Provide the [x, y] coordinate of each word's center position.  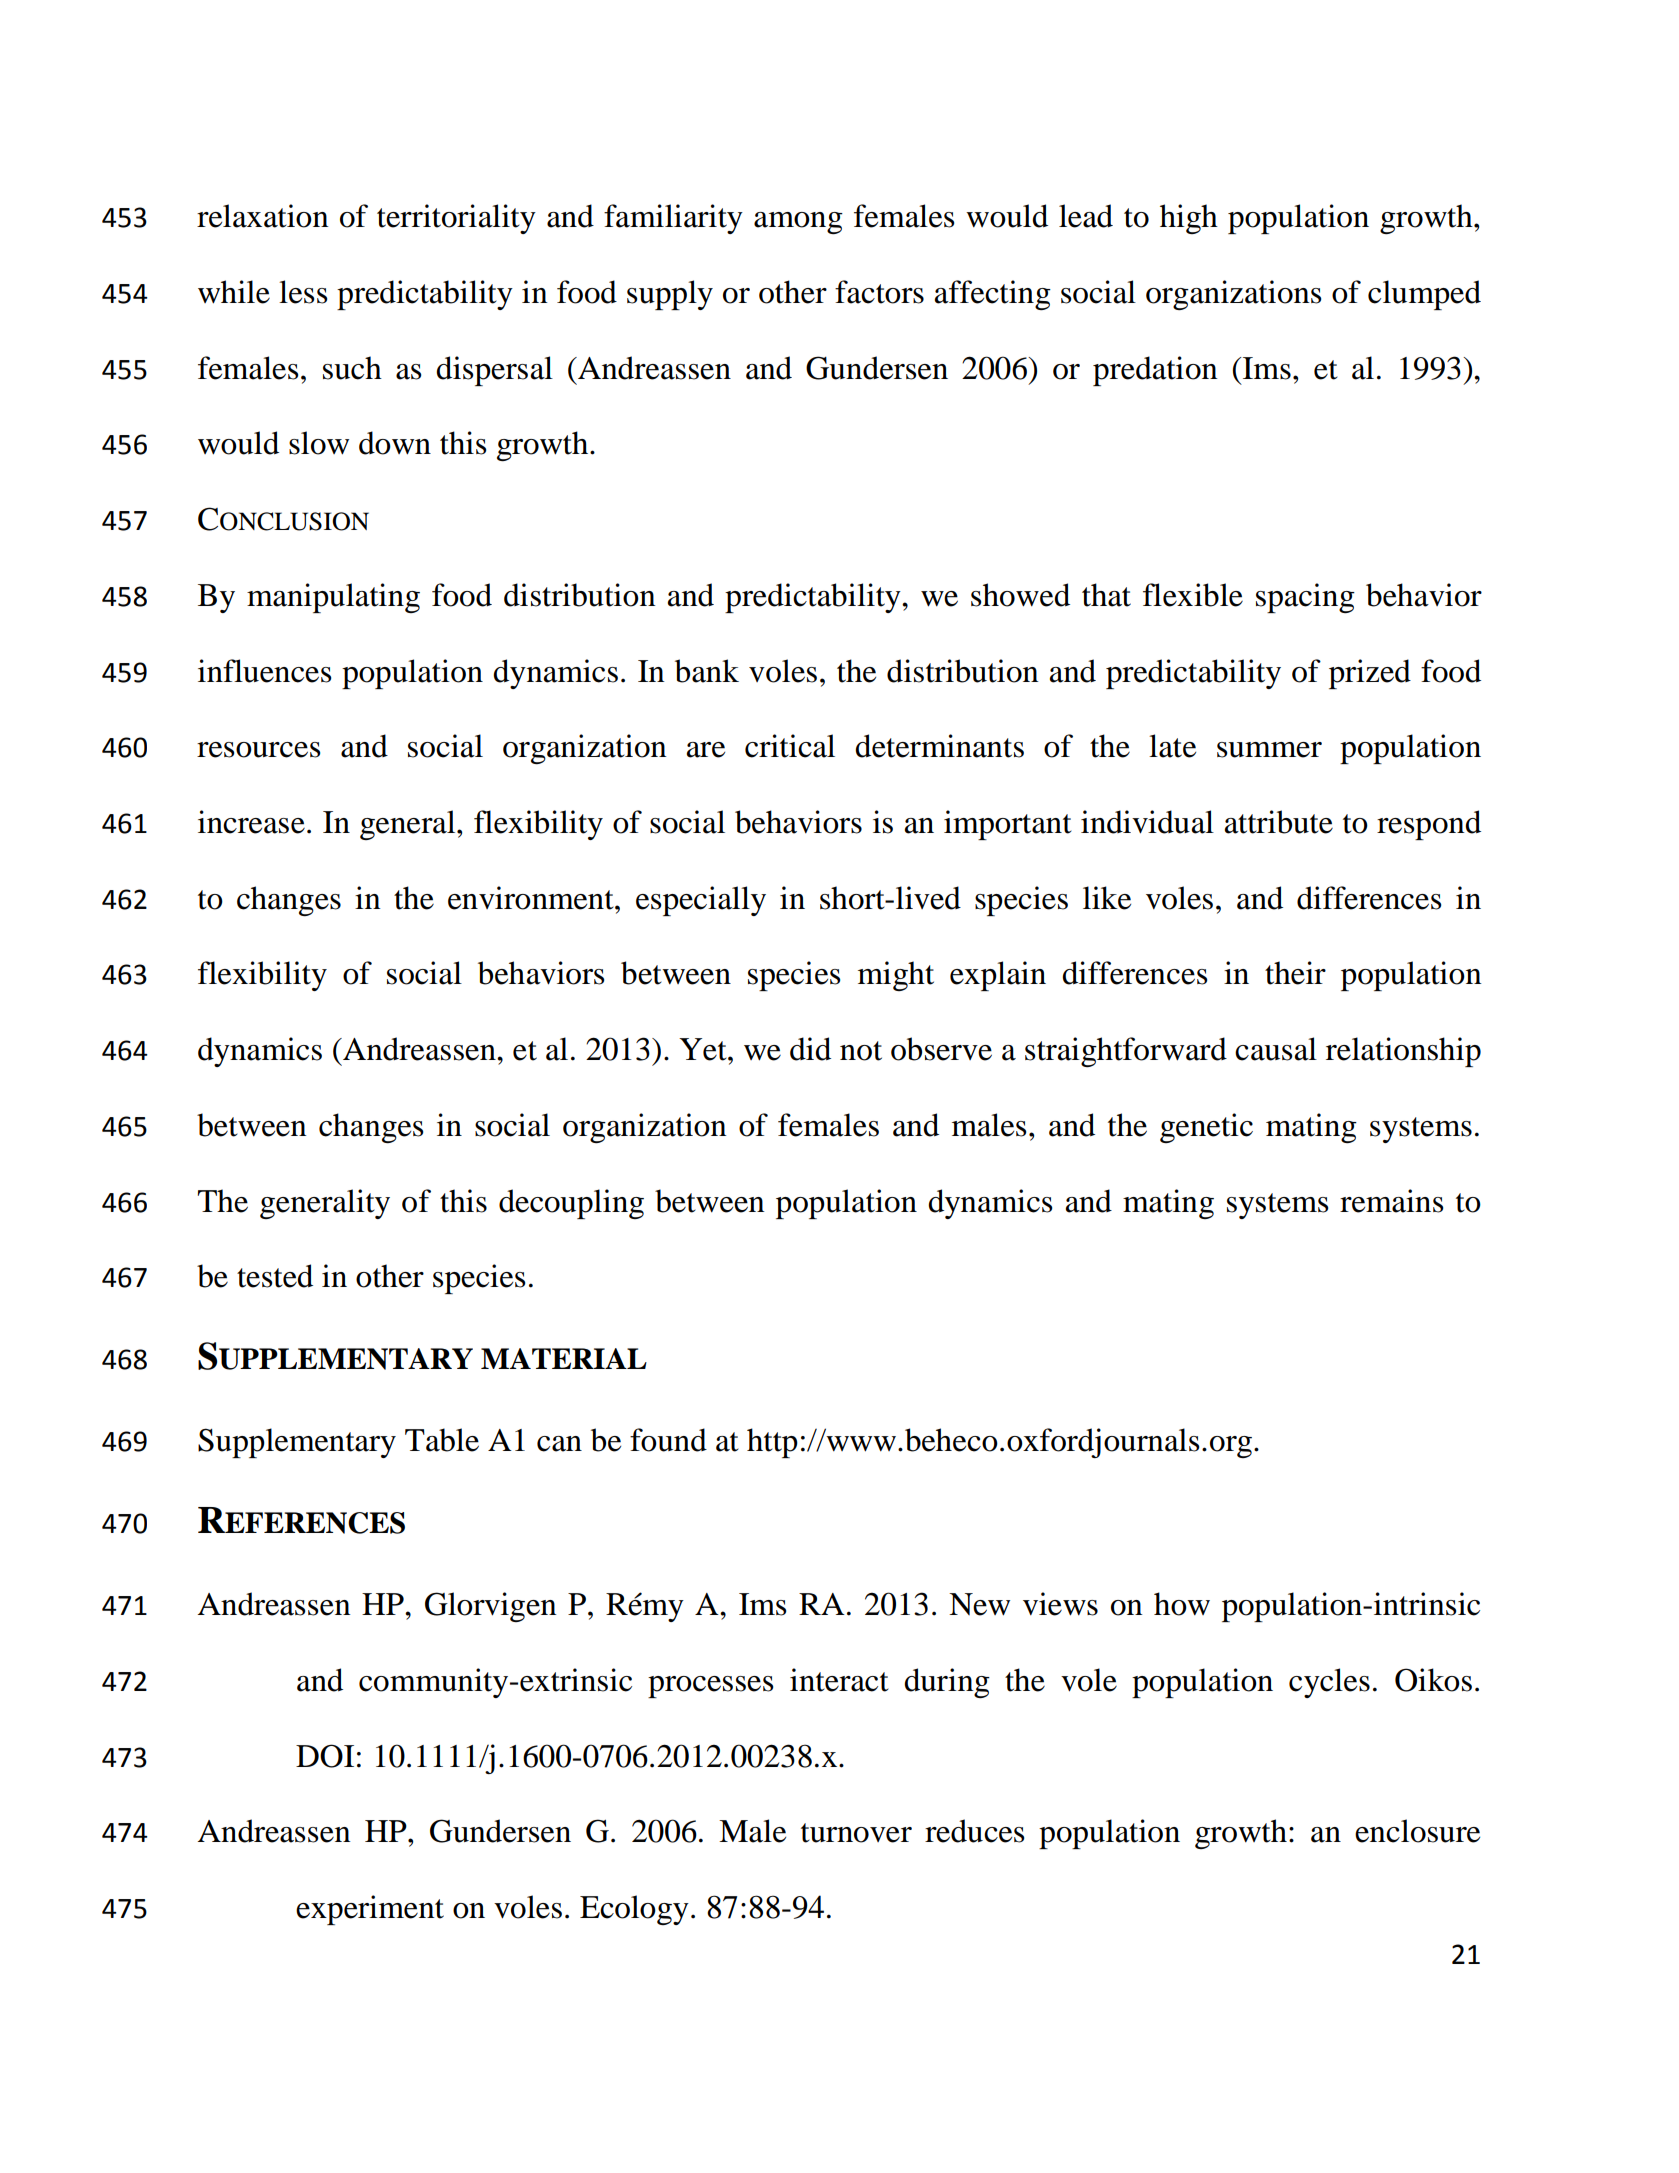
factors [879, 292]
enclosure [1417, 1831]
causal [1276, 1049]
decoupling [571, 1204]
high [1189, 219]
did [810, 1049]
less [303, 292]
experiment [370, 1910]
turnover [856, 1833]
